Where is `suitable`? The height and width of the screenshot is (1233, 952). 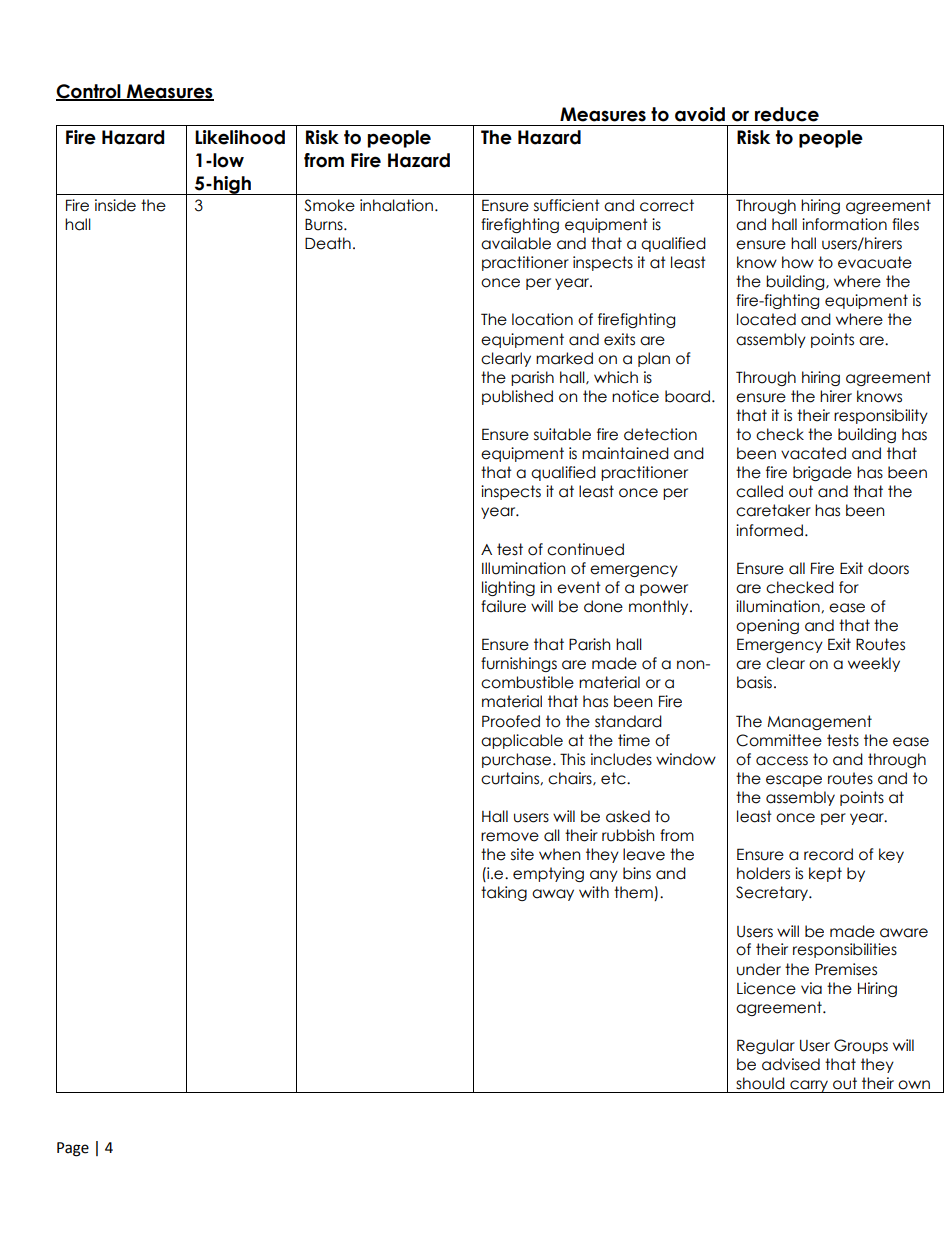
suitable is located at coordinates (562, 434).
